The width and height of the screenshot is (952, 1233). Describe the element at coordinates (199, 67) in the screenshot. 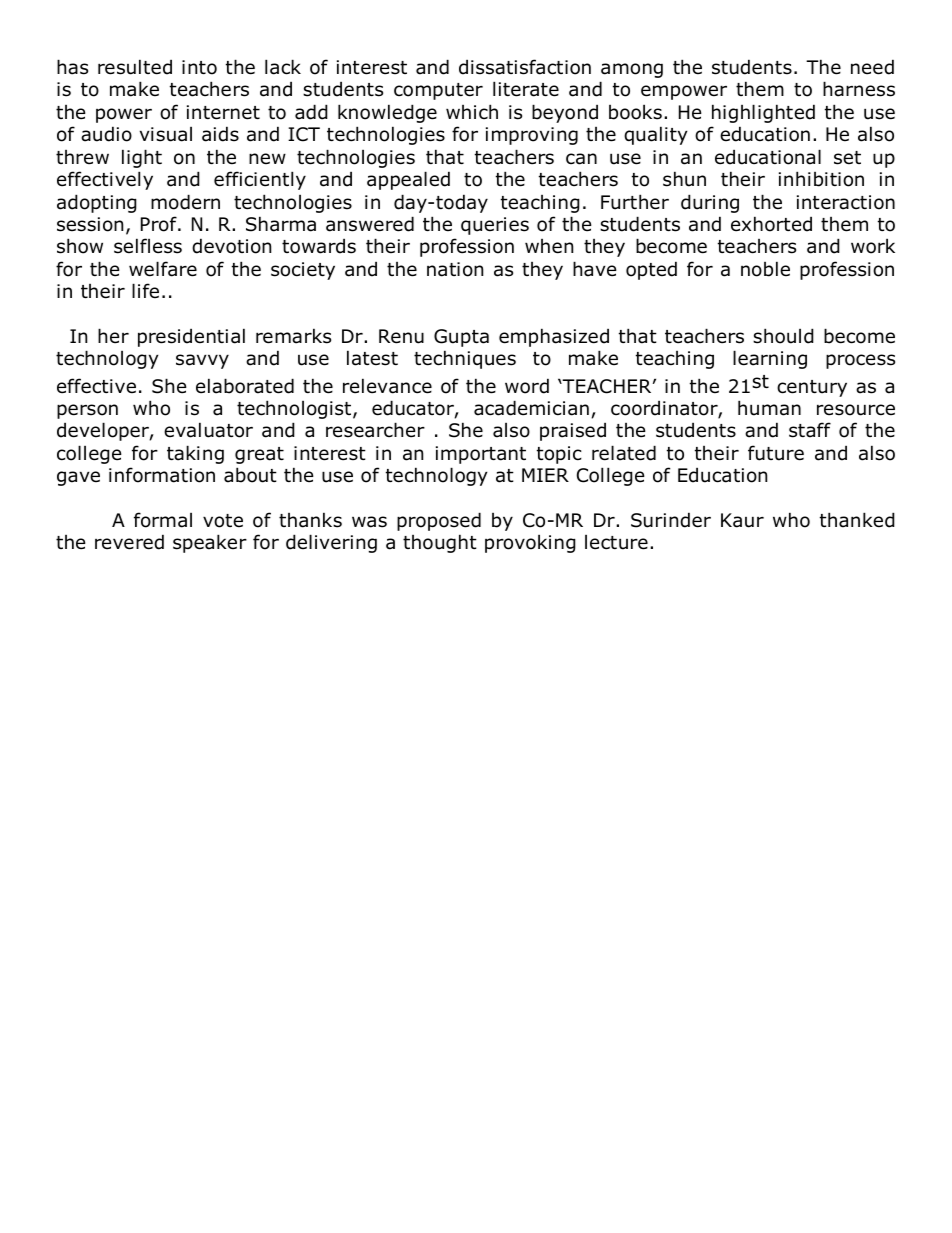

I see `into` at that location.
